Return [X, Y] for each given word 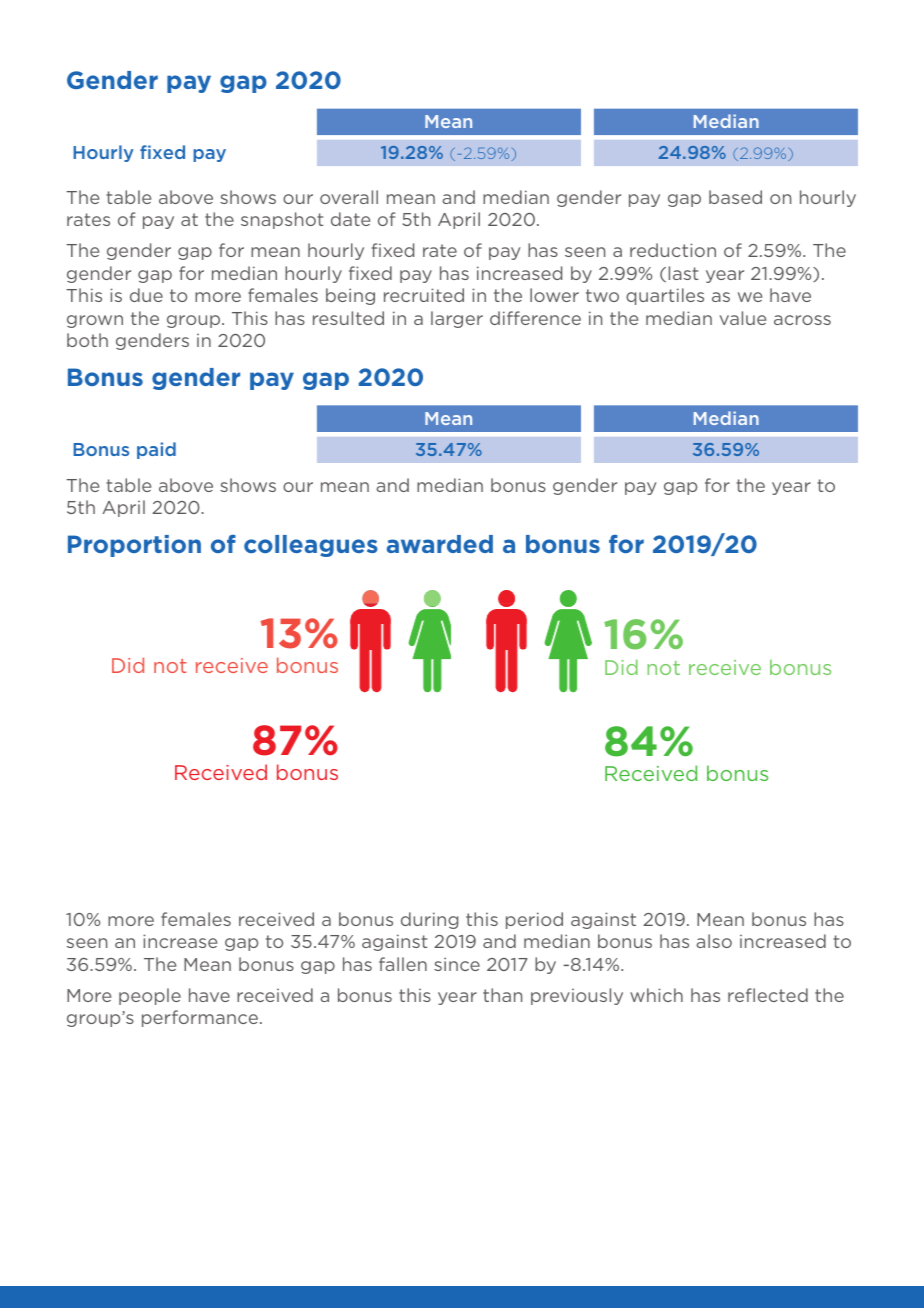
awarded [440, 544]
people [150, 996]
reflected [768, 995]
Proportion [134, 546]
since [457, 964]
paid [156, 450]
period [534, 920]
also [714, 941]
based [735, 197]
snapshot [282, 220]
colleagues [311, 546]
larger [457, 319]
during [429, 920]
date [350, 219]
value [742, 318]
